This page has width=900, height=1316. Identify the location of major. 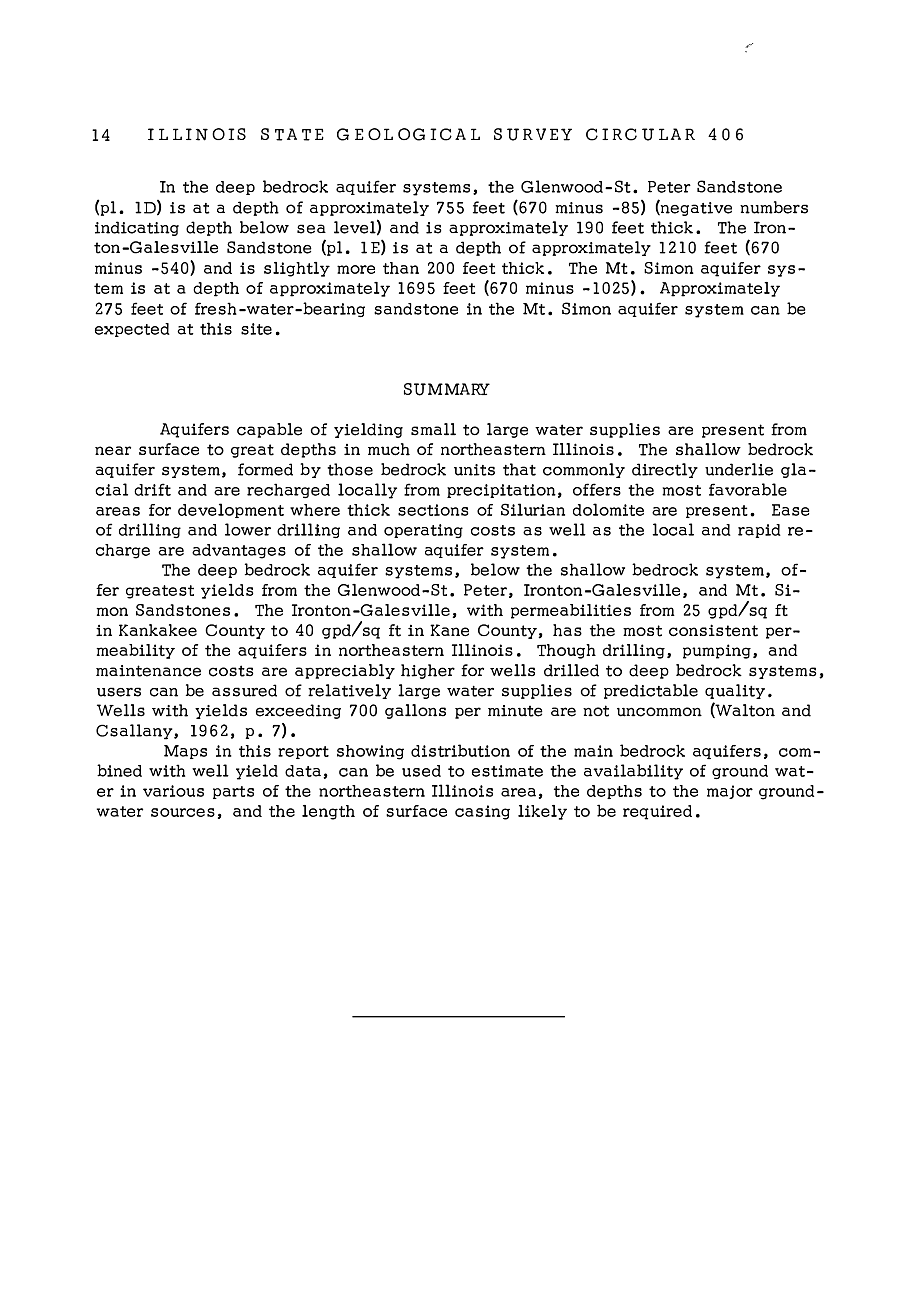
(730, 792).
